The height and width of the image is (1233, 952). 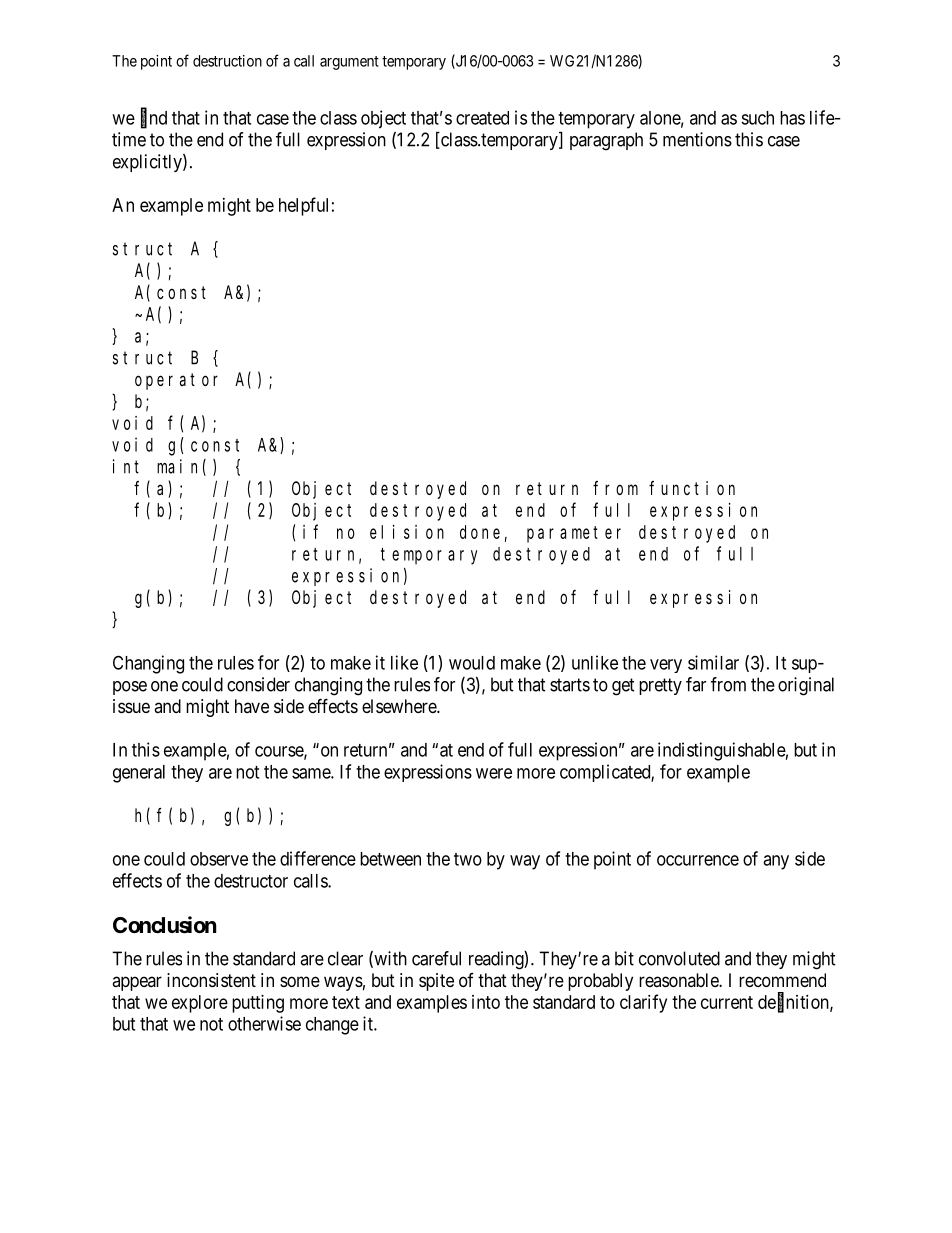 What do you see at coordinates (139, 774) in the image?
I see `general` at bounding box center [139, 774].
